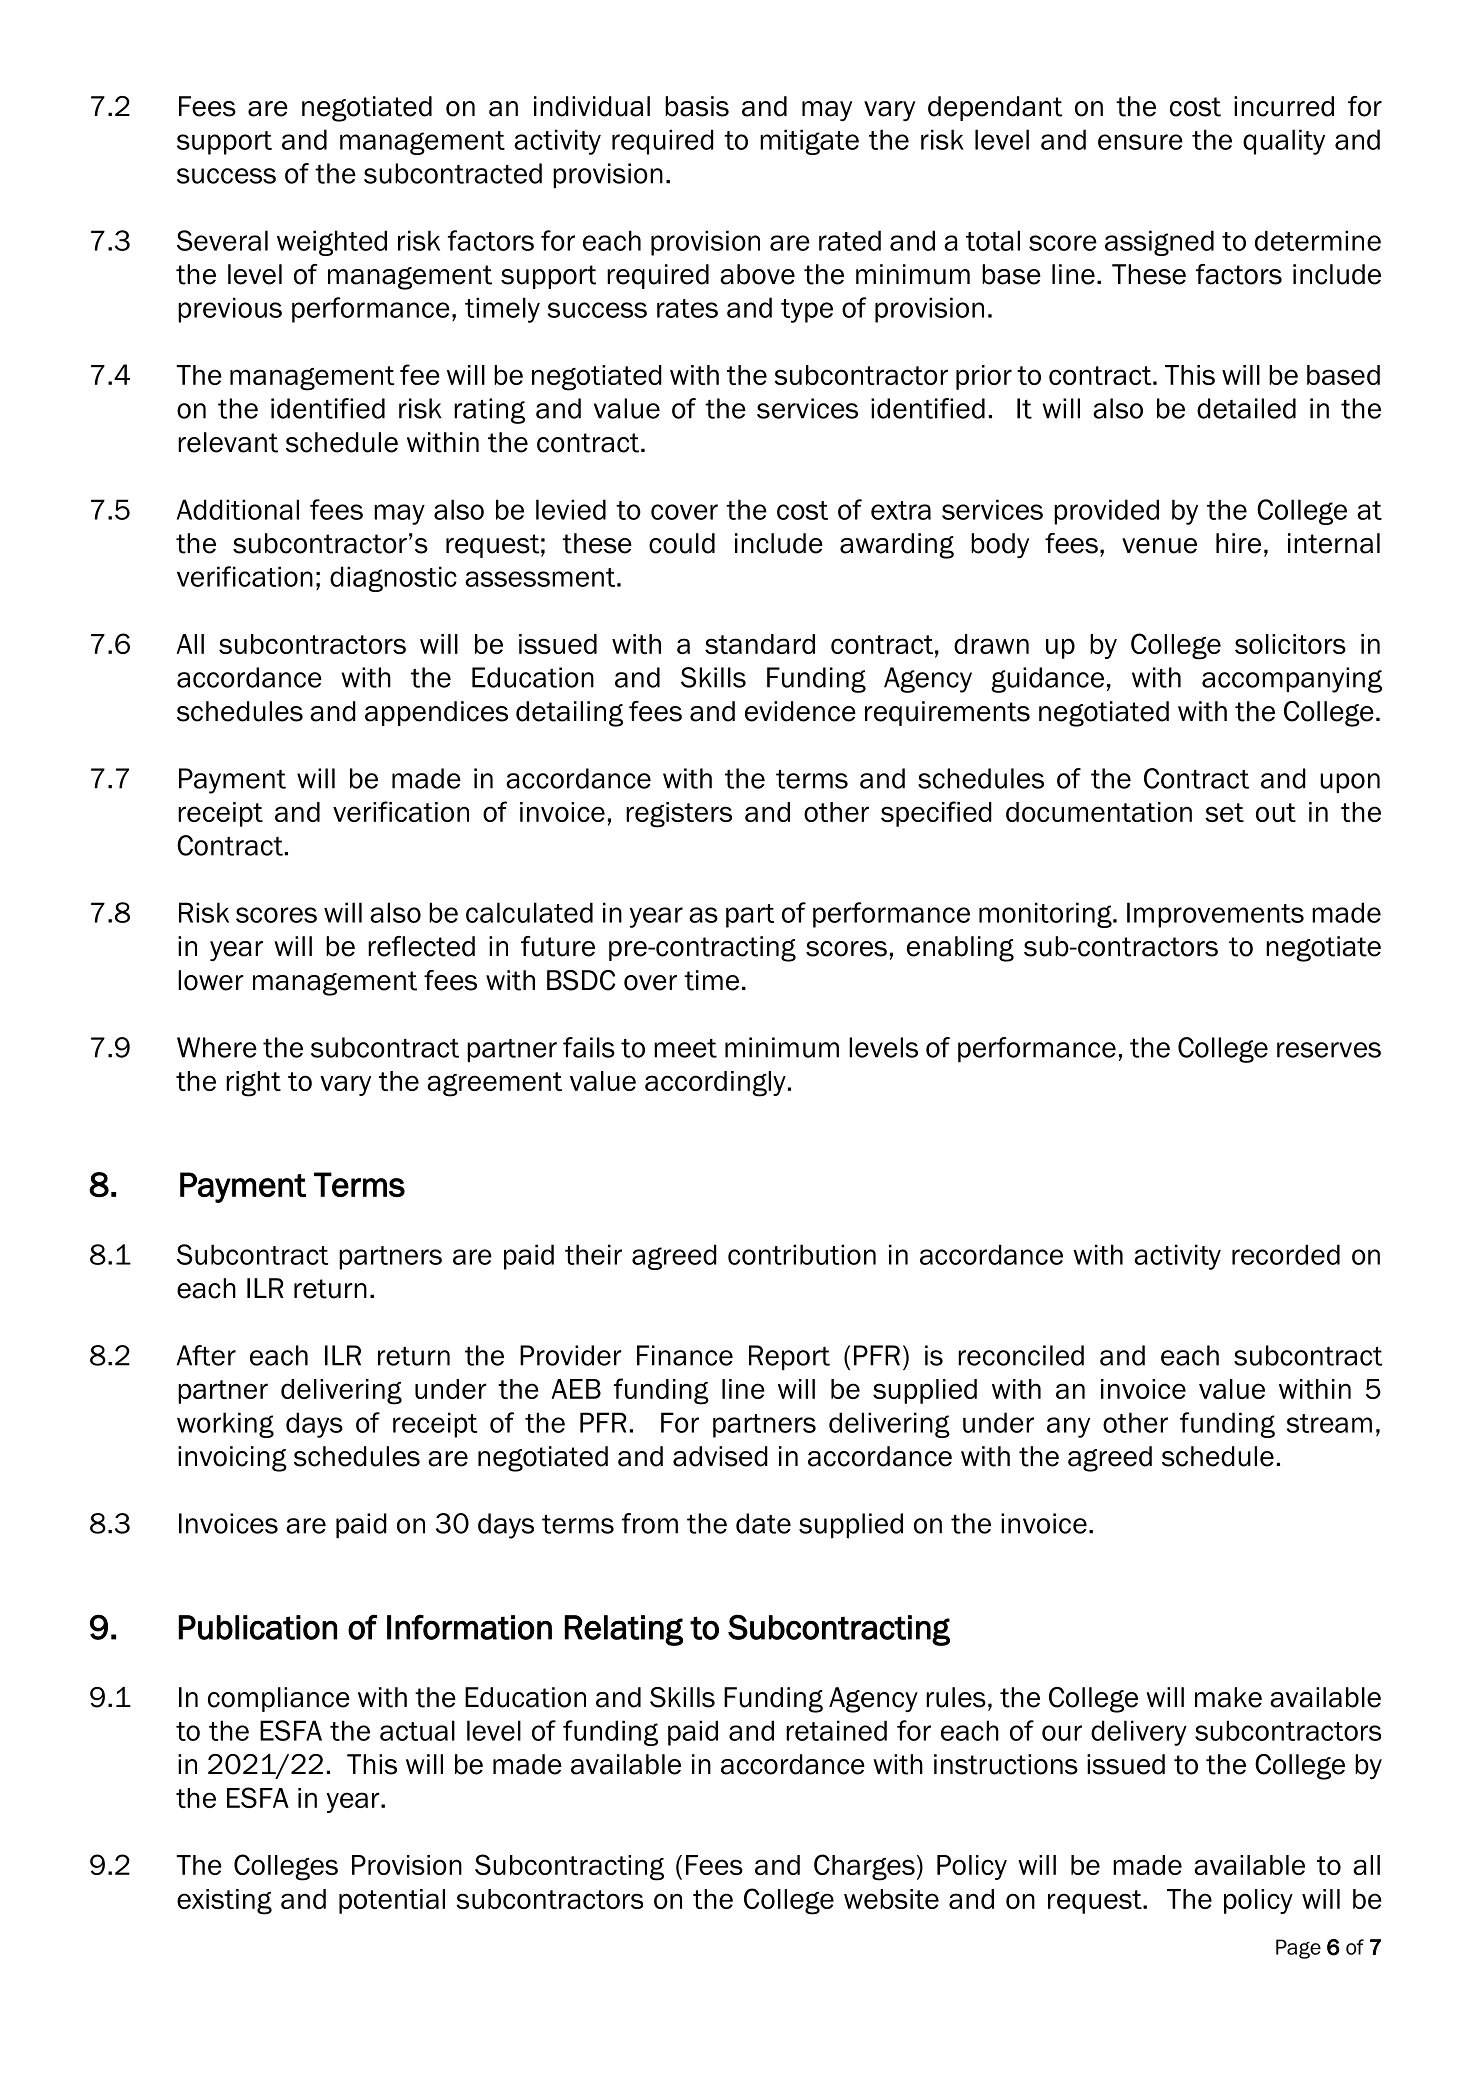  What do you see at coordinates (1329, 1050) in the screenshot?
I see `reserves` at bounding box center [1329, 1050].
